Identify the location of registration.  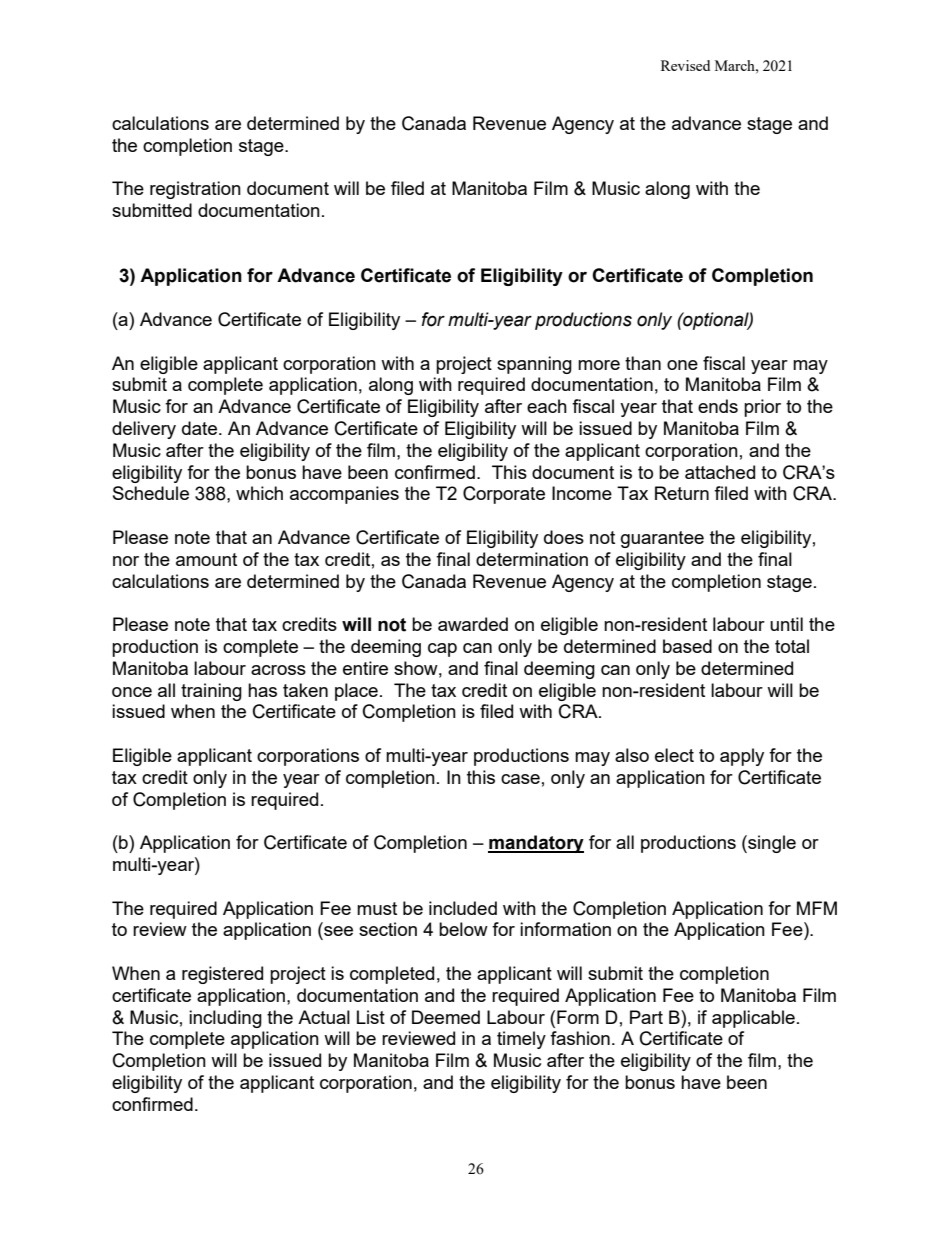
(195, 190).
